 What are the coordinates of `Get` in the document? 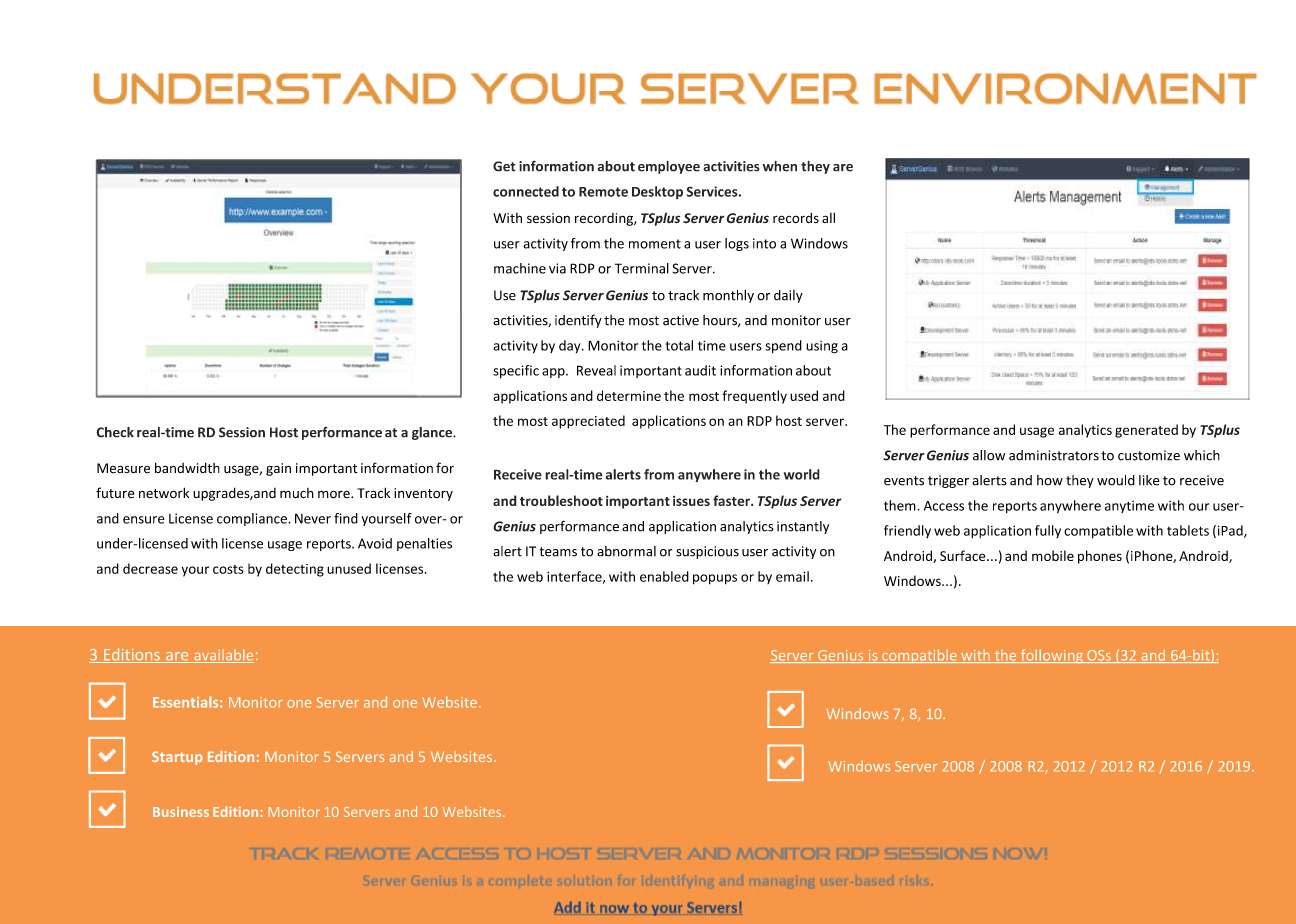 It's located at (504, 166).
